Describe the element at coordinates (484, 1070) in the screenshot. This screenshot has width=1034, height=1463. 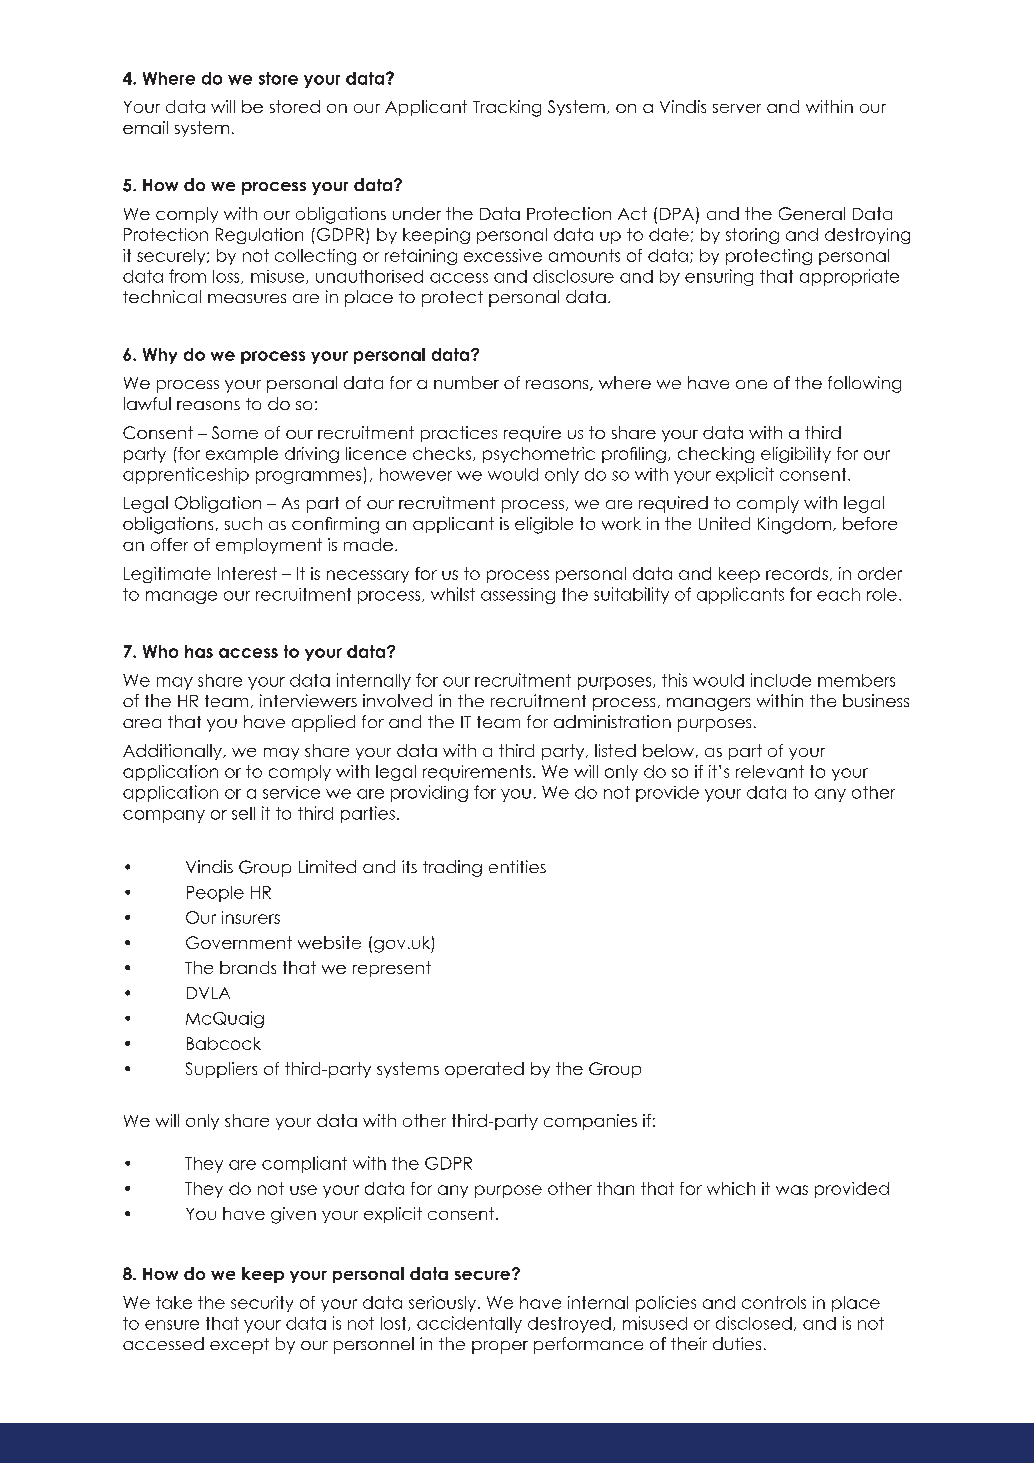
I see `operated` at that location.
